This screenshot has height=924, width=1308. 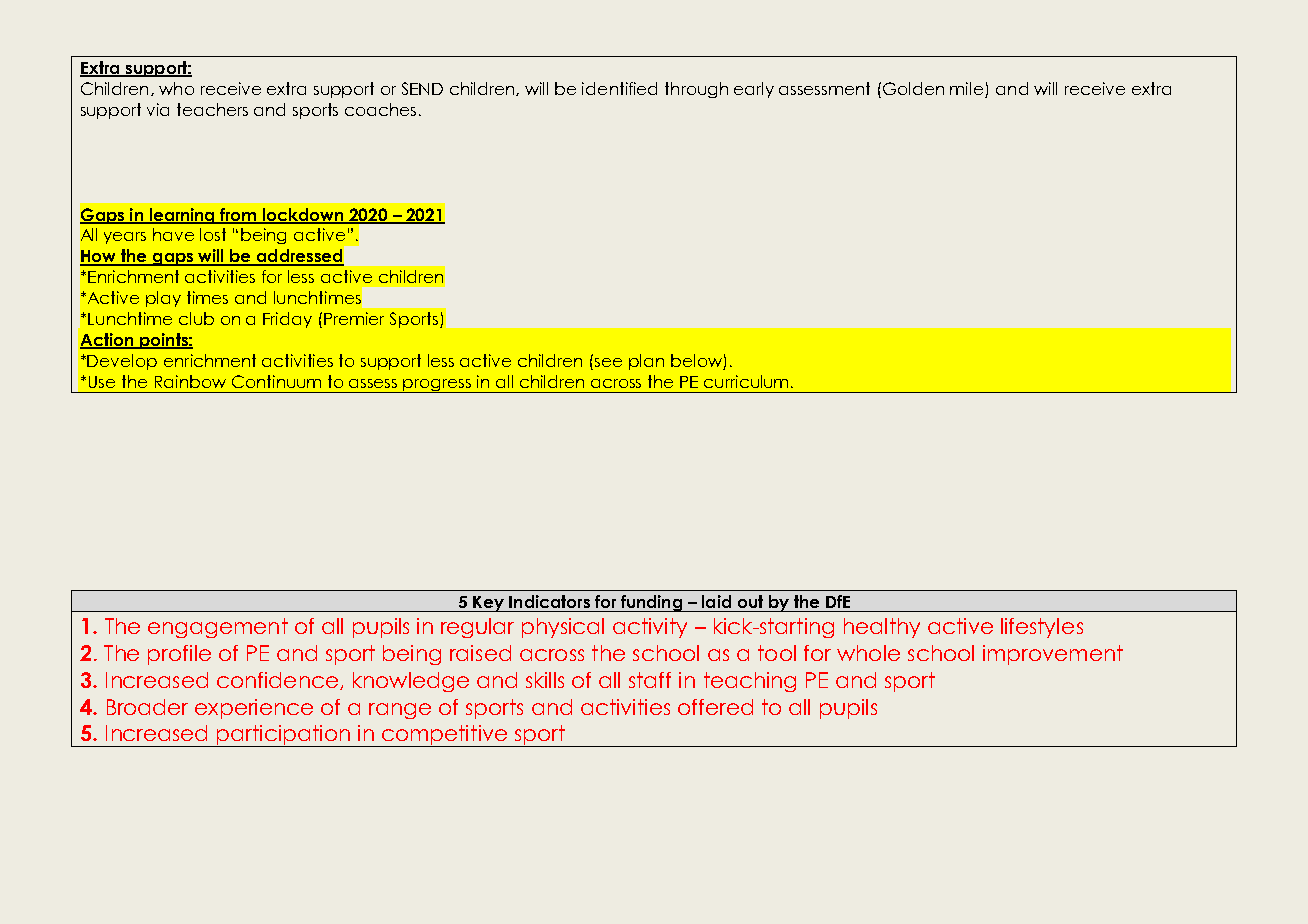 What do you see at coordinates (212, 109) in the screenshot?
I see `teachers` at bounding box center [212, 109].
